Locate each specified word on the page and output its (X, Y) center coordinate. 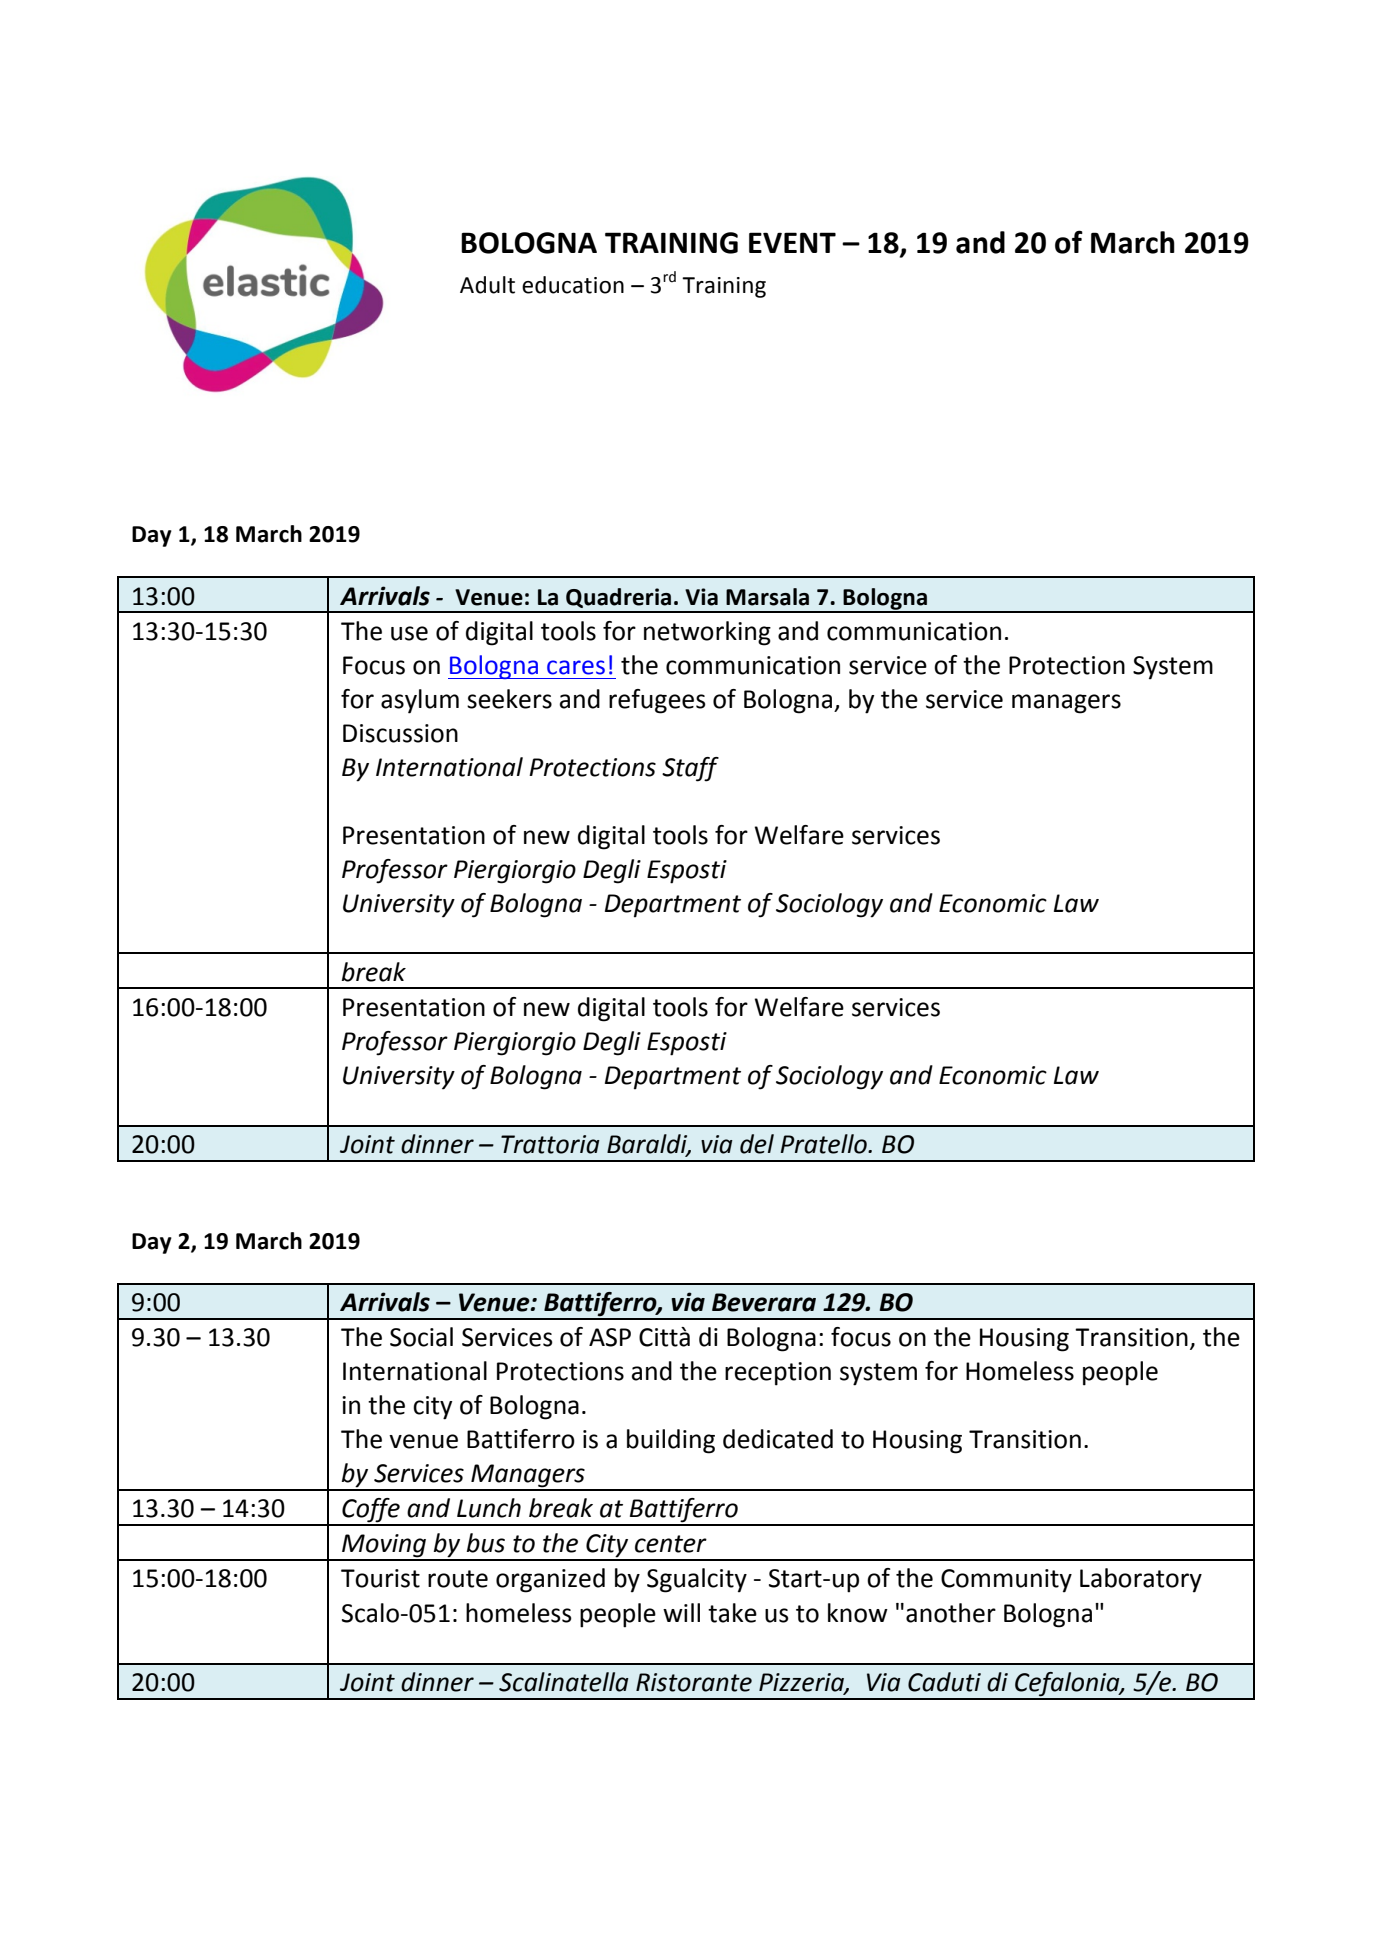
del (757, 1144)
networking (707, 633)
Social (421, 1337)
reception (778, 1374)
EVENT (792, 242)
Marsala (767, 597)
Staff (690, 769)
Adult (487, 285)
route (458, 1579)
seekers (509, 699)
